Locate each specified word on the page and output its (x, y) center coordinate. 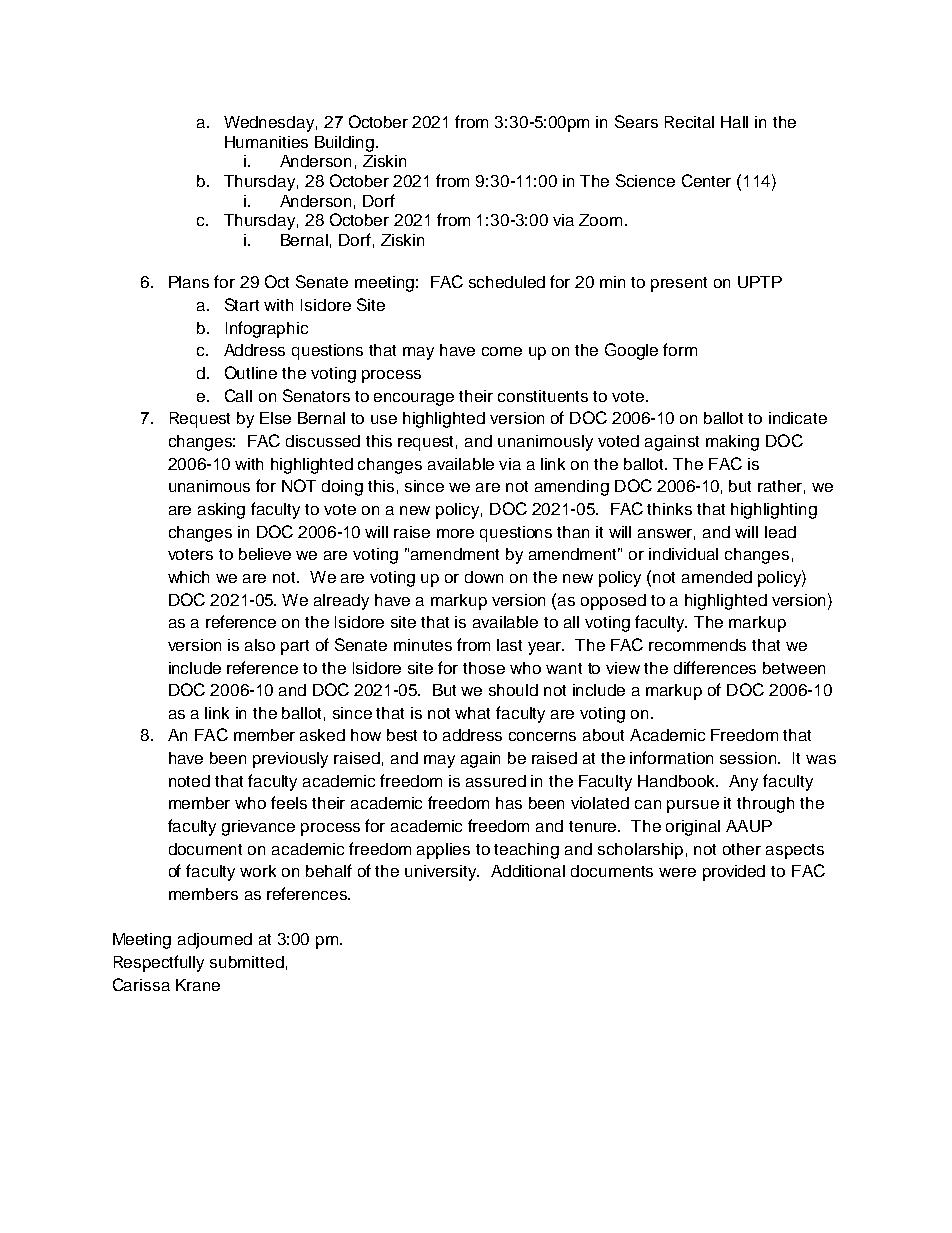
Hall (734, 122)
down (484, 577)
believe (265, 554)
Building (346, 144)
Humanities (266, 142)
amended (717, 577)
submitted (247, 962)
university (442, 873)
